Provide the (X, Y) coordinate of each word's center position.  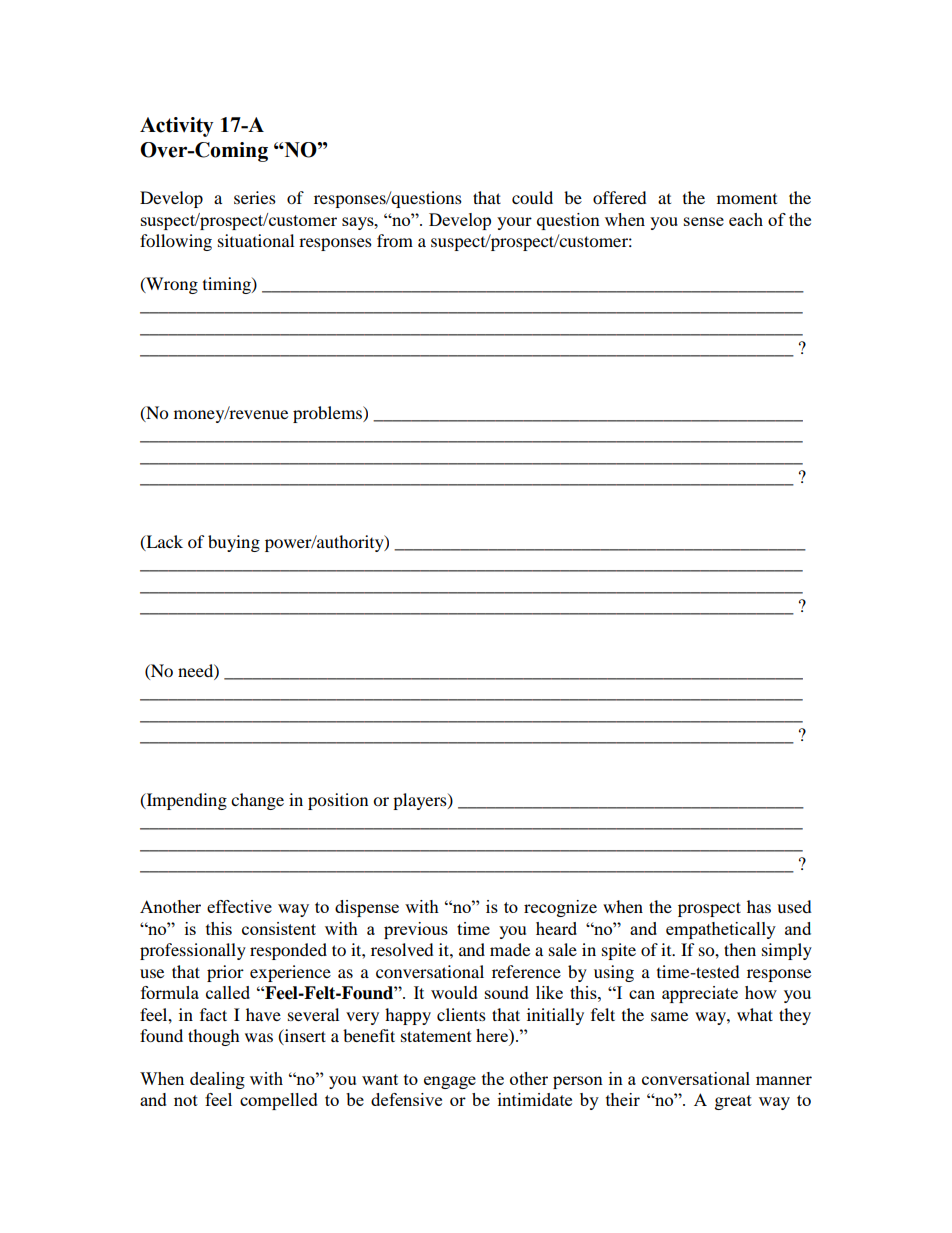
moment (747, 199)
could (532, 197)
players (421, 801)
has (759, 906)
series (255, 197)
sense (704, 221)
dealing (217, 1080)
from (395, 240)
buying (234, 543)
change (257, 801)
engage (450, 1082)
